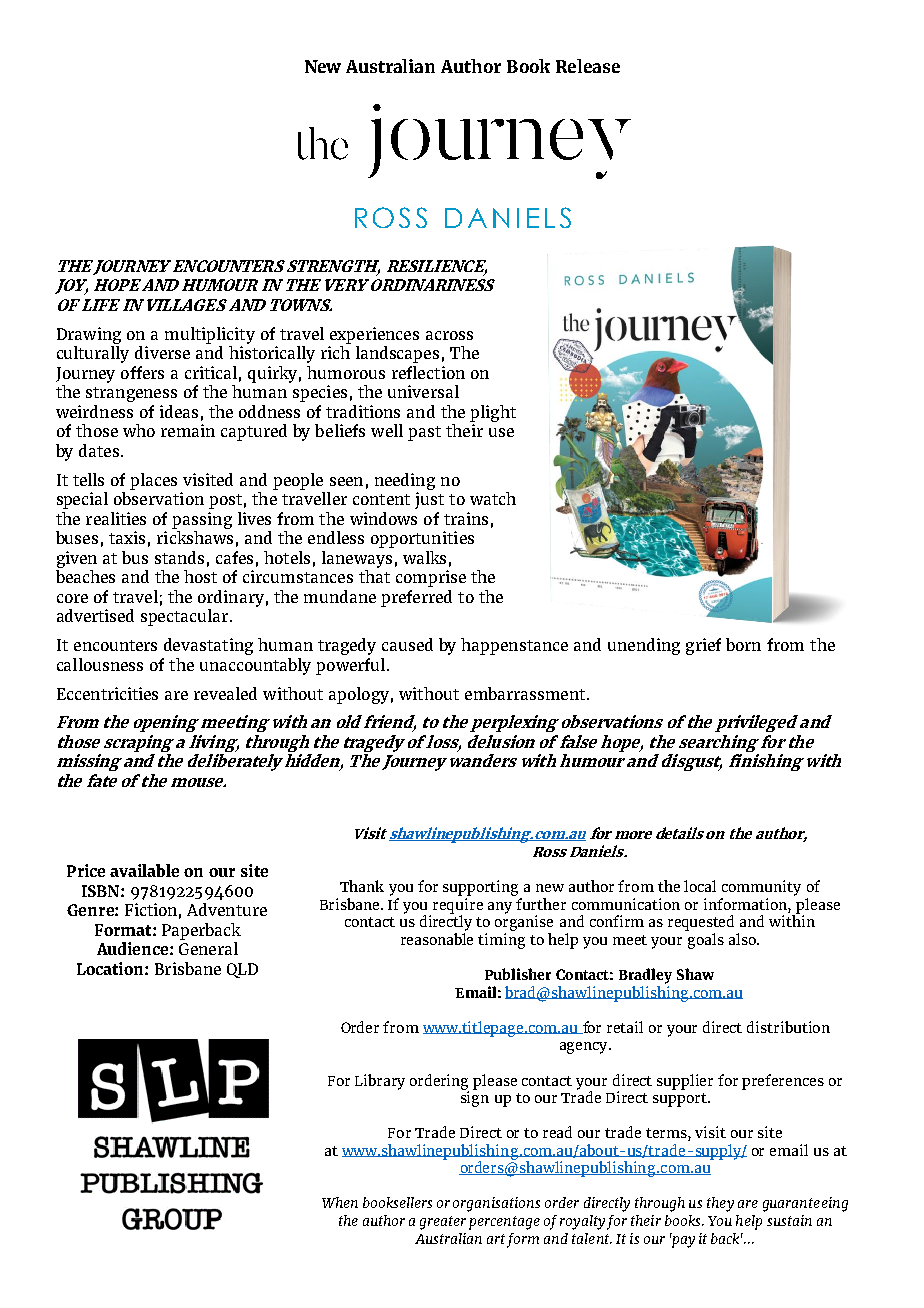 The width and height of the image is (924, 1308). I want to click on caused, so click(407, 644).
